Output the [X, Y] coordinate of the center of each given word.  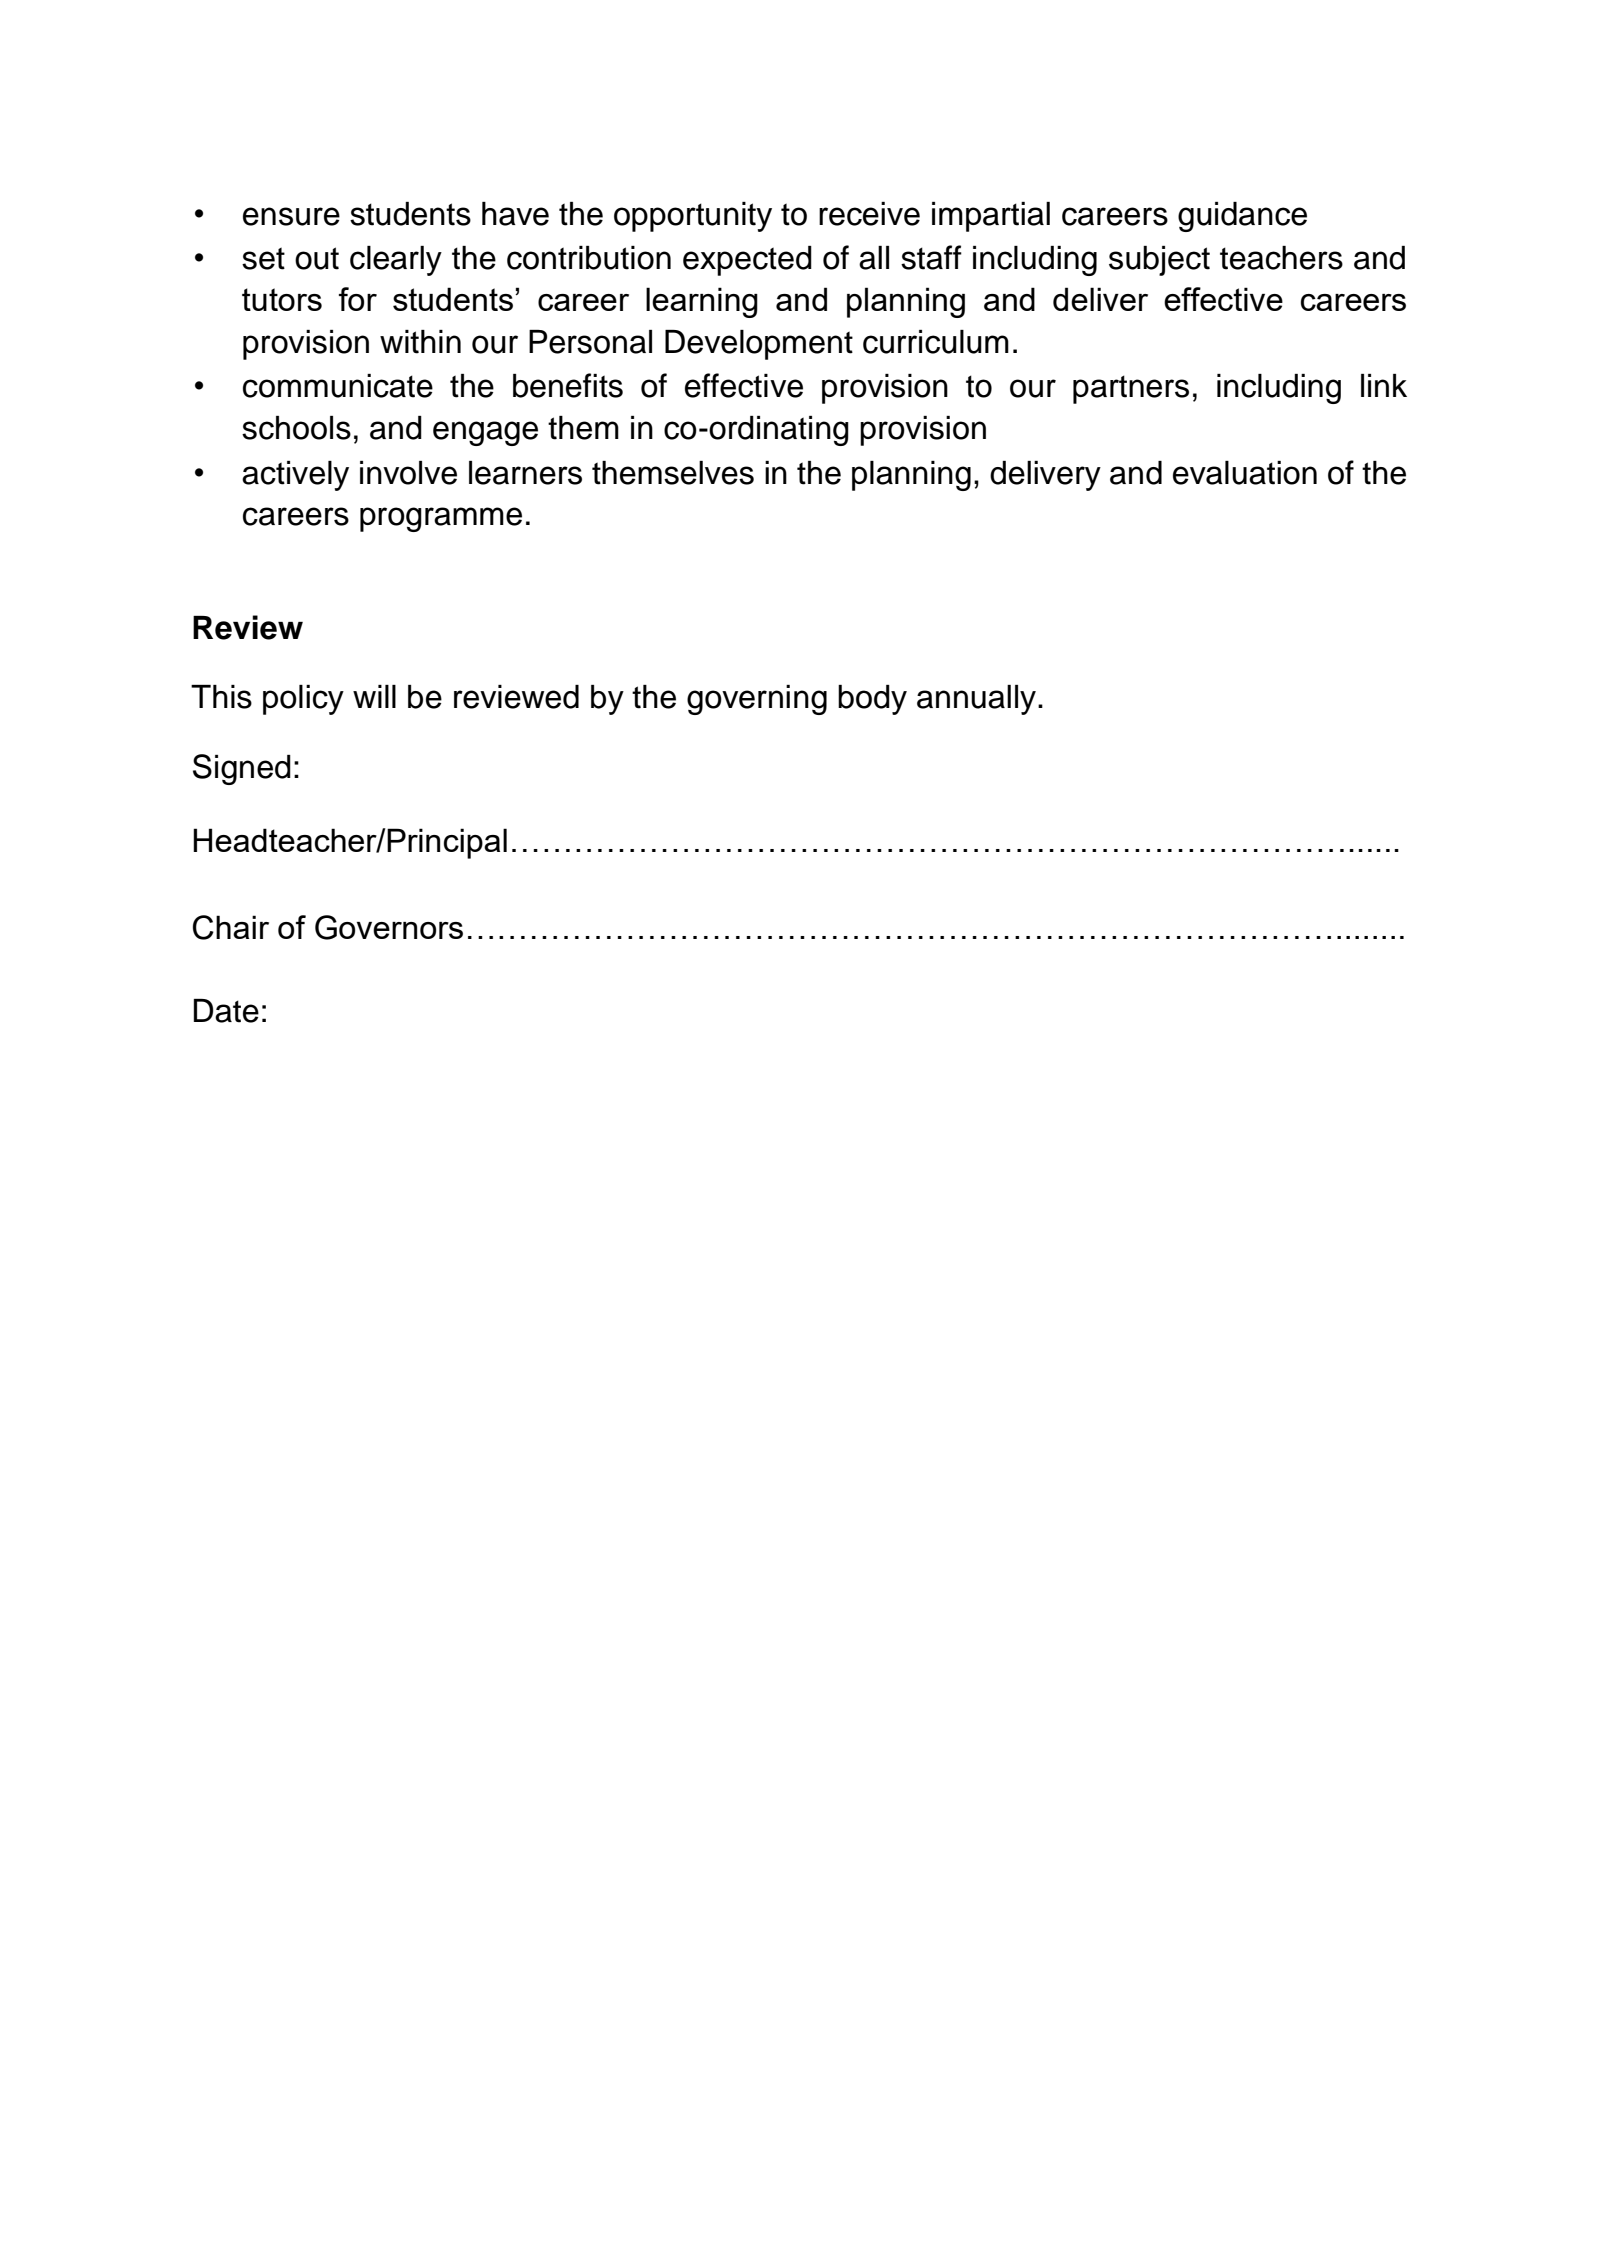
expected [747, 261]
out [317, 258]
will [374, 696]
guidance [1242, 217]
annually [976, 700]
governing [757, 700]
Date [226, 1011]
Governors [389, 927]
